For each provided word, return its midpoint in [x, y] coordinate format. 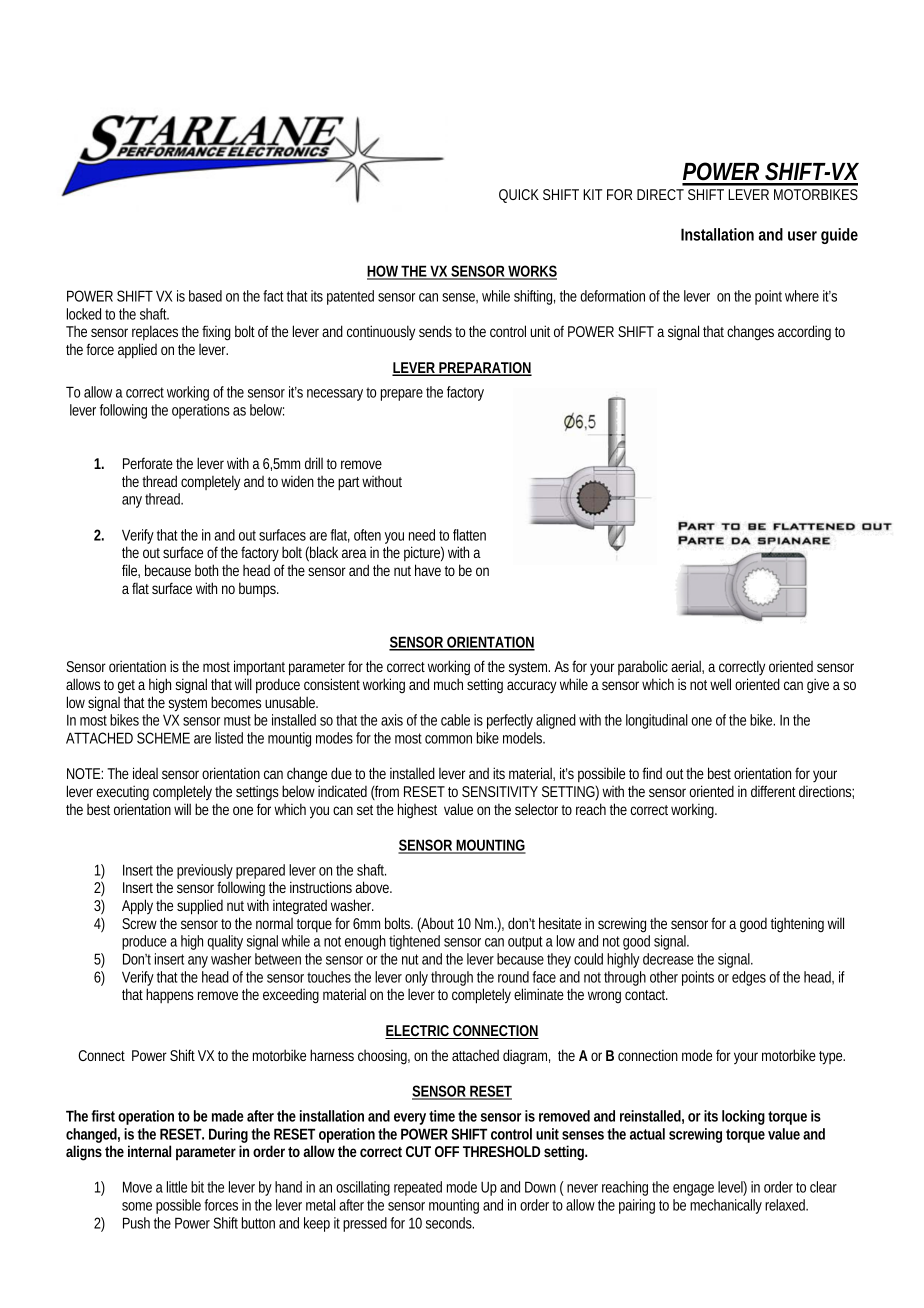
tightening [797, 925]
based [205, 296]
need [422, 535]
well [720, 684]
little [177, 1187]
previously [205, 873]
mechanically [726, 1206]
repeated [418, 1188]
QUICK [519, 196]
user [802, 236]
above [374, 887]
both [206, 570]
